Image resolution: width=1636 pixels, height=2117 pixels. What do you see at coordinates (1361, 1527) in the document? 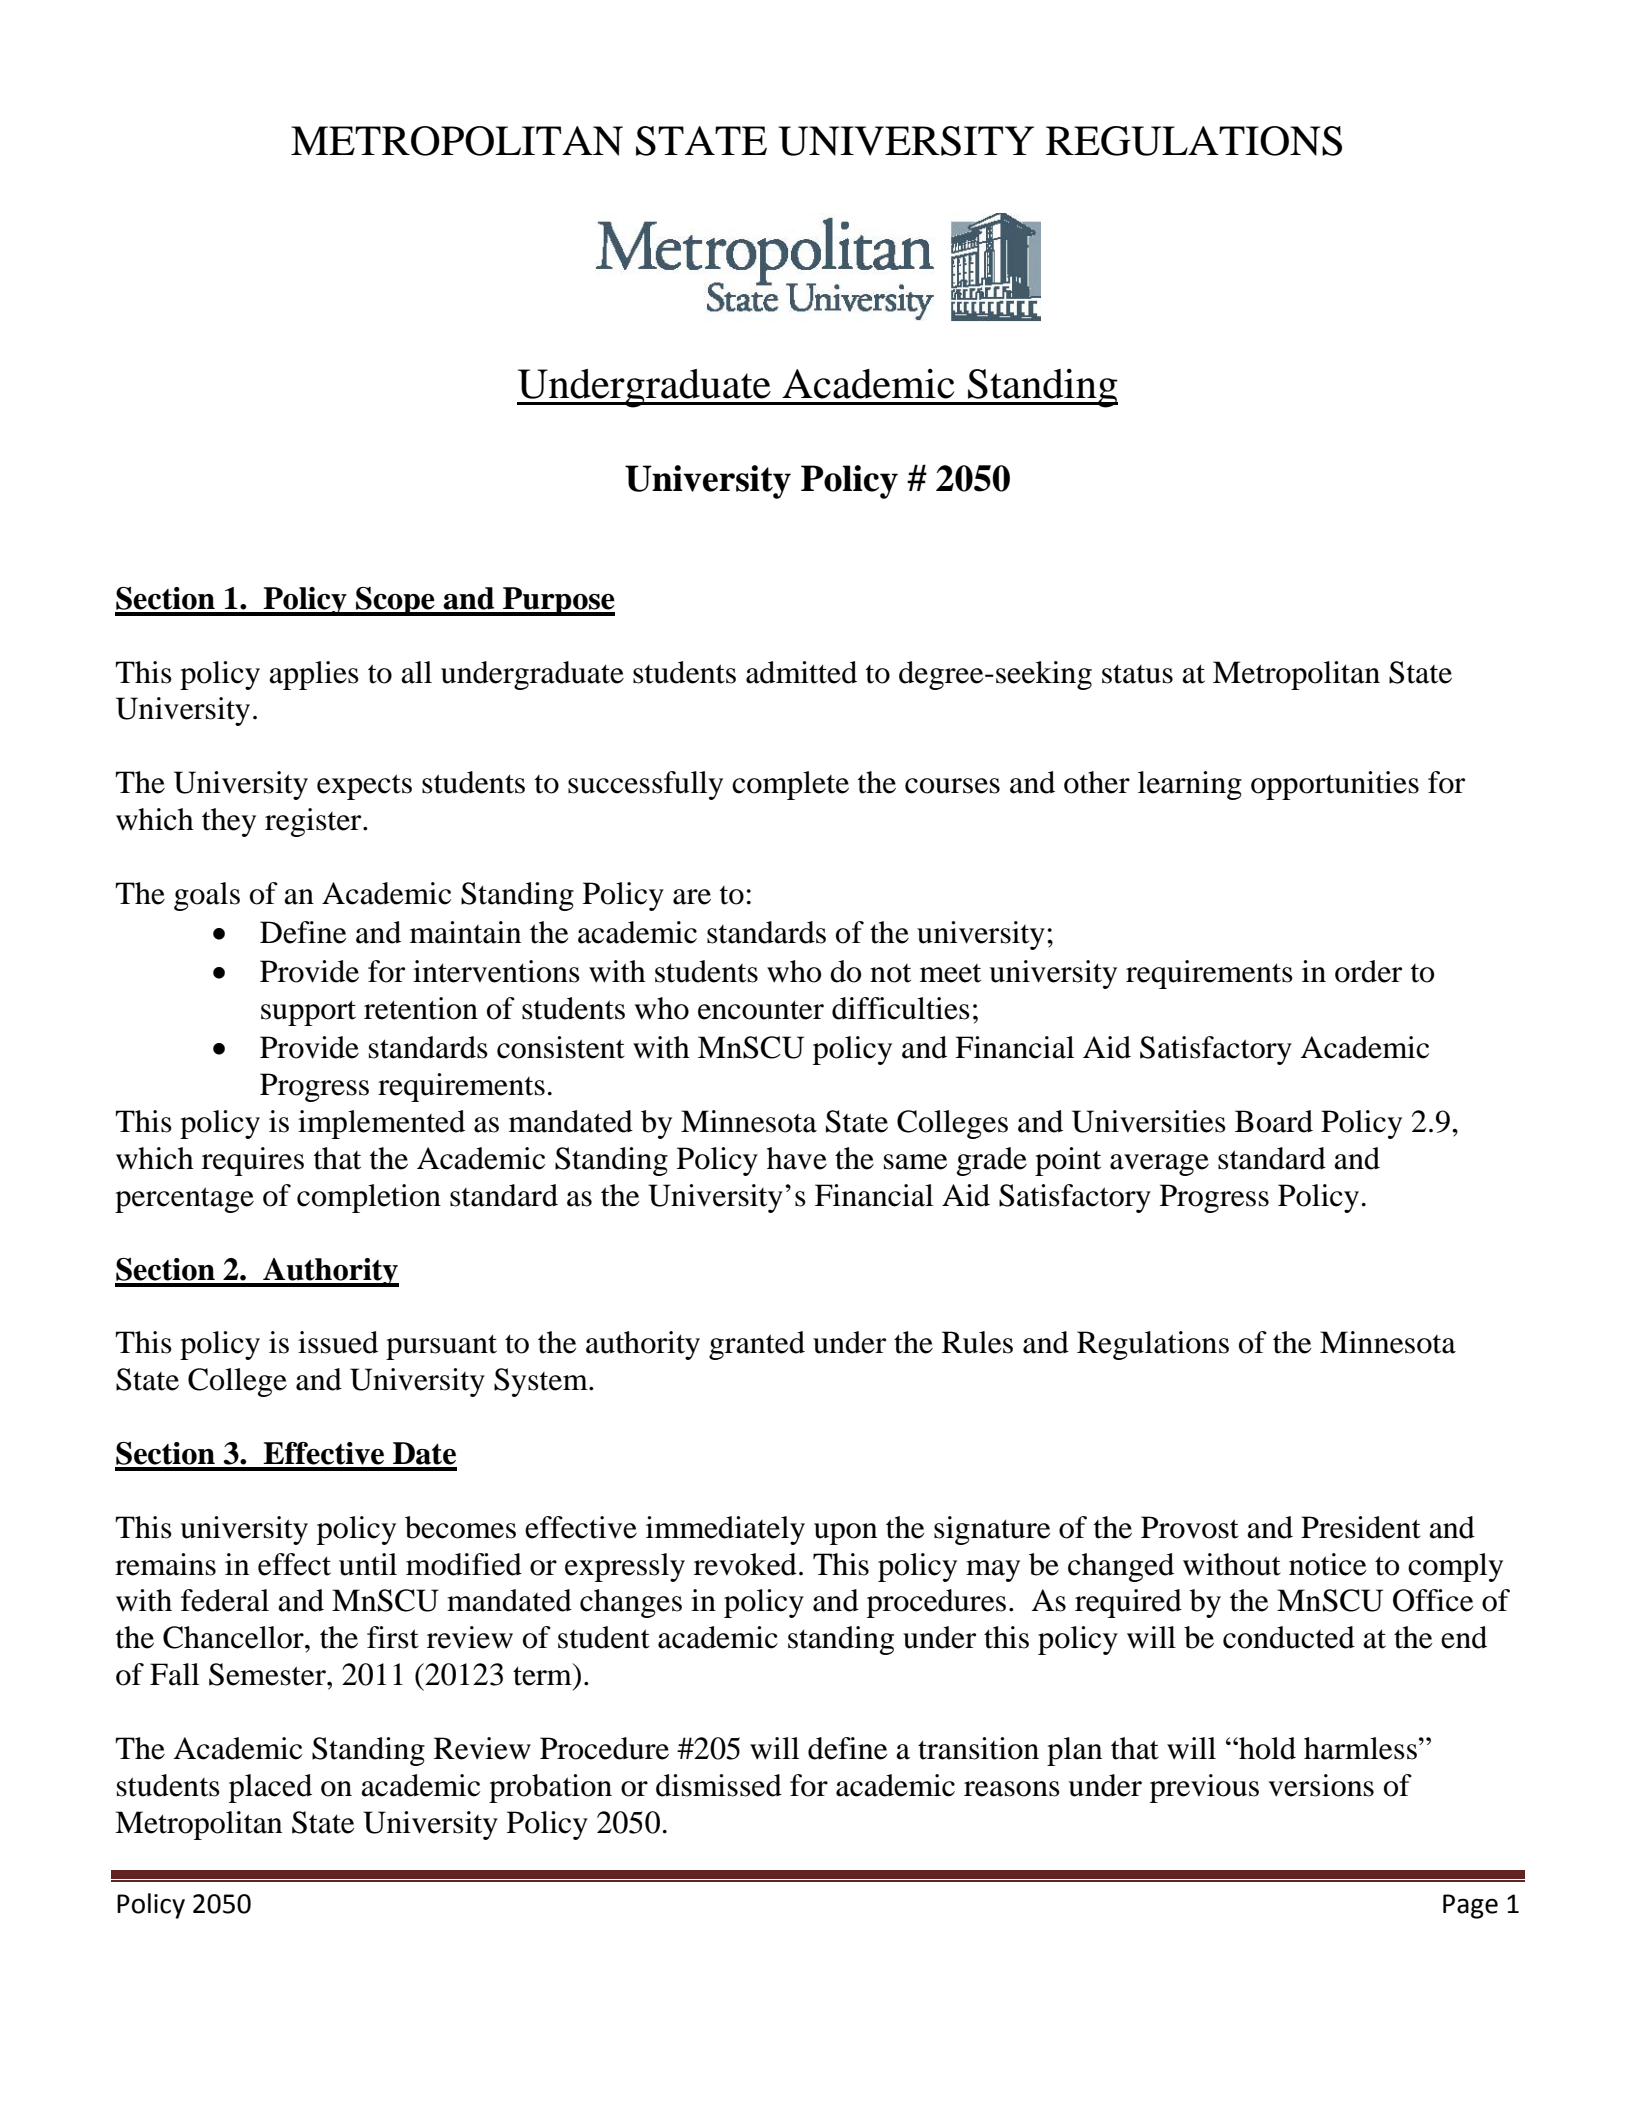
I see `President` at bounding box center [1361, 1527].
